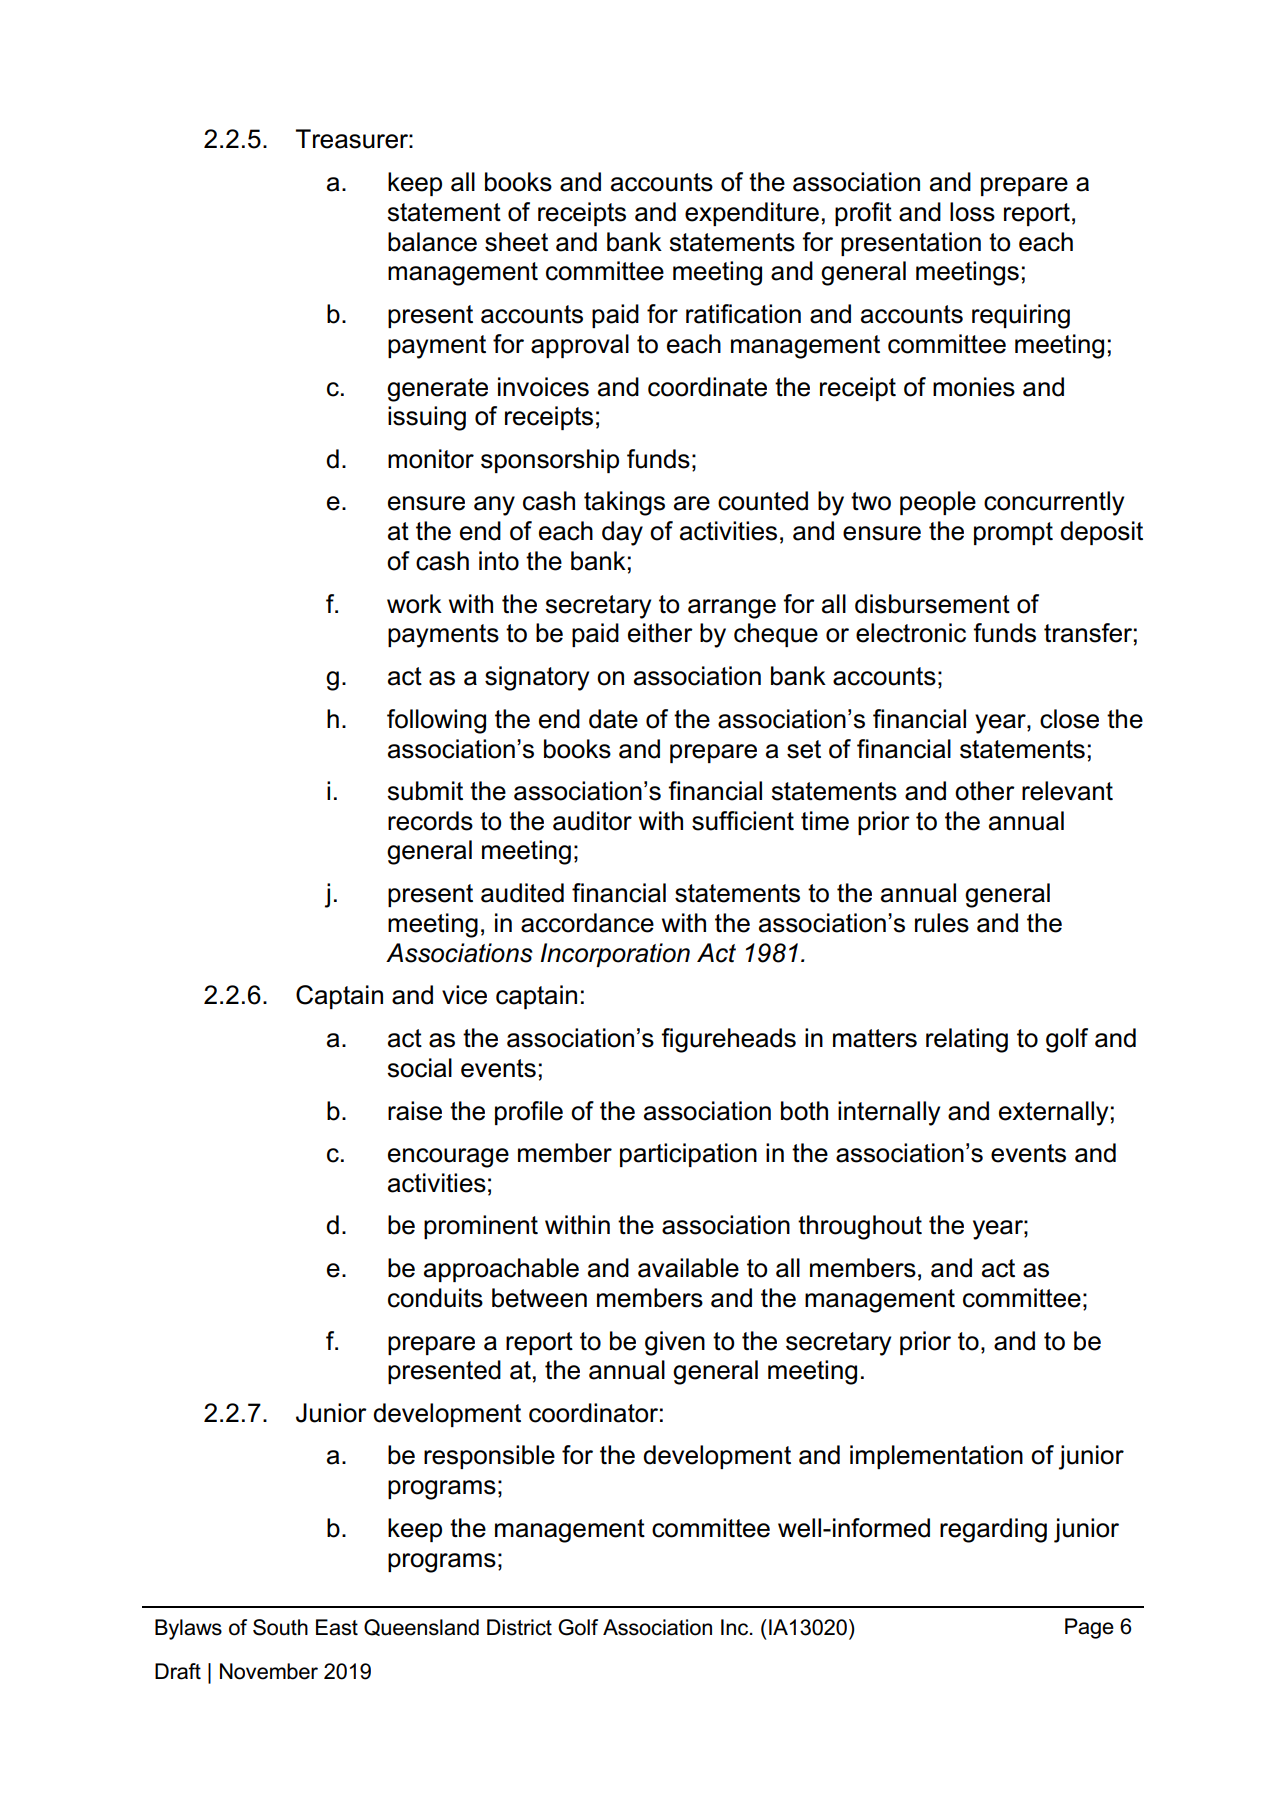  What do you see at coordinates (752, 214) in the page?
I see `expenditure` at bounding box center [752, 214].
